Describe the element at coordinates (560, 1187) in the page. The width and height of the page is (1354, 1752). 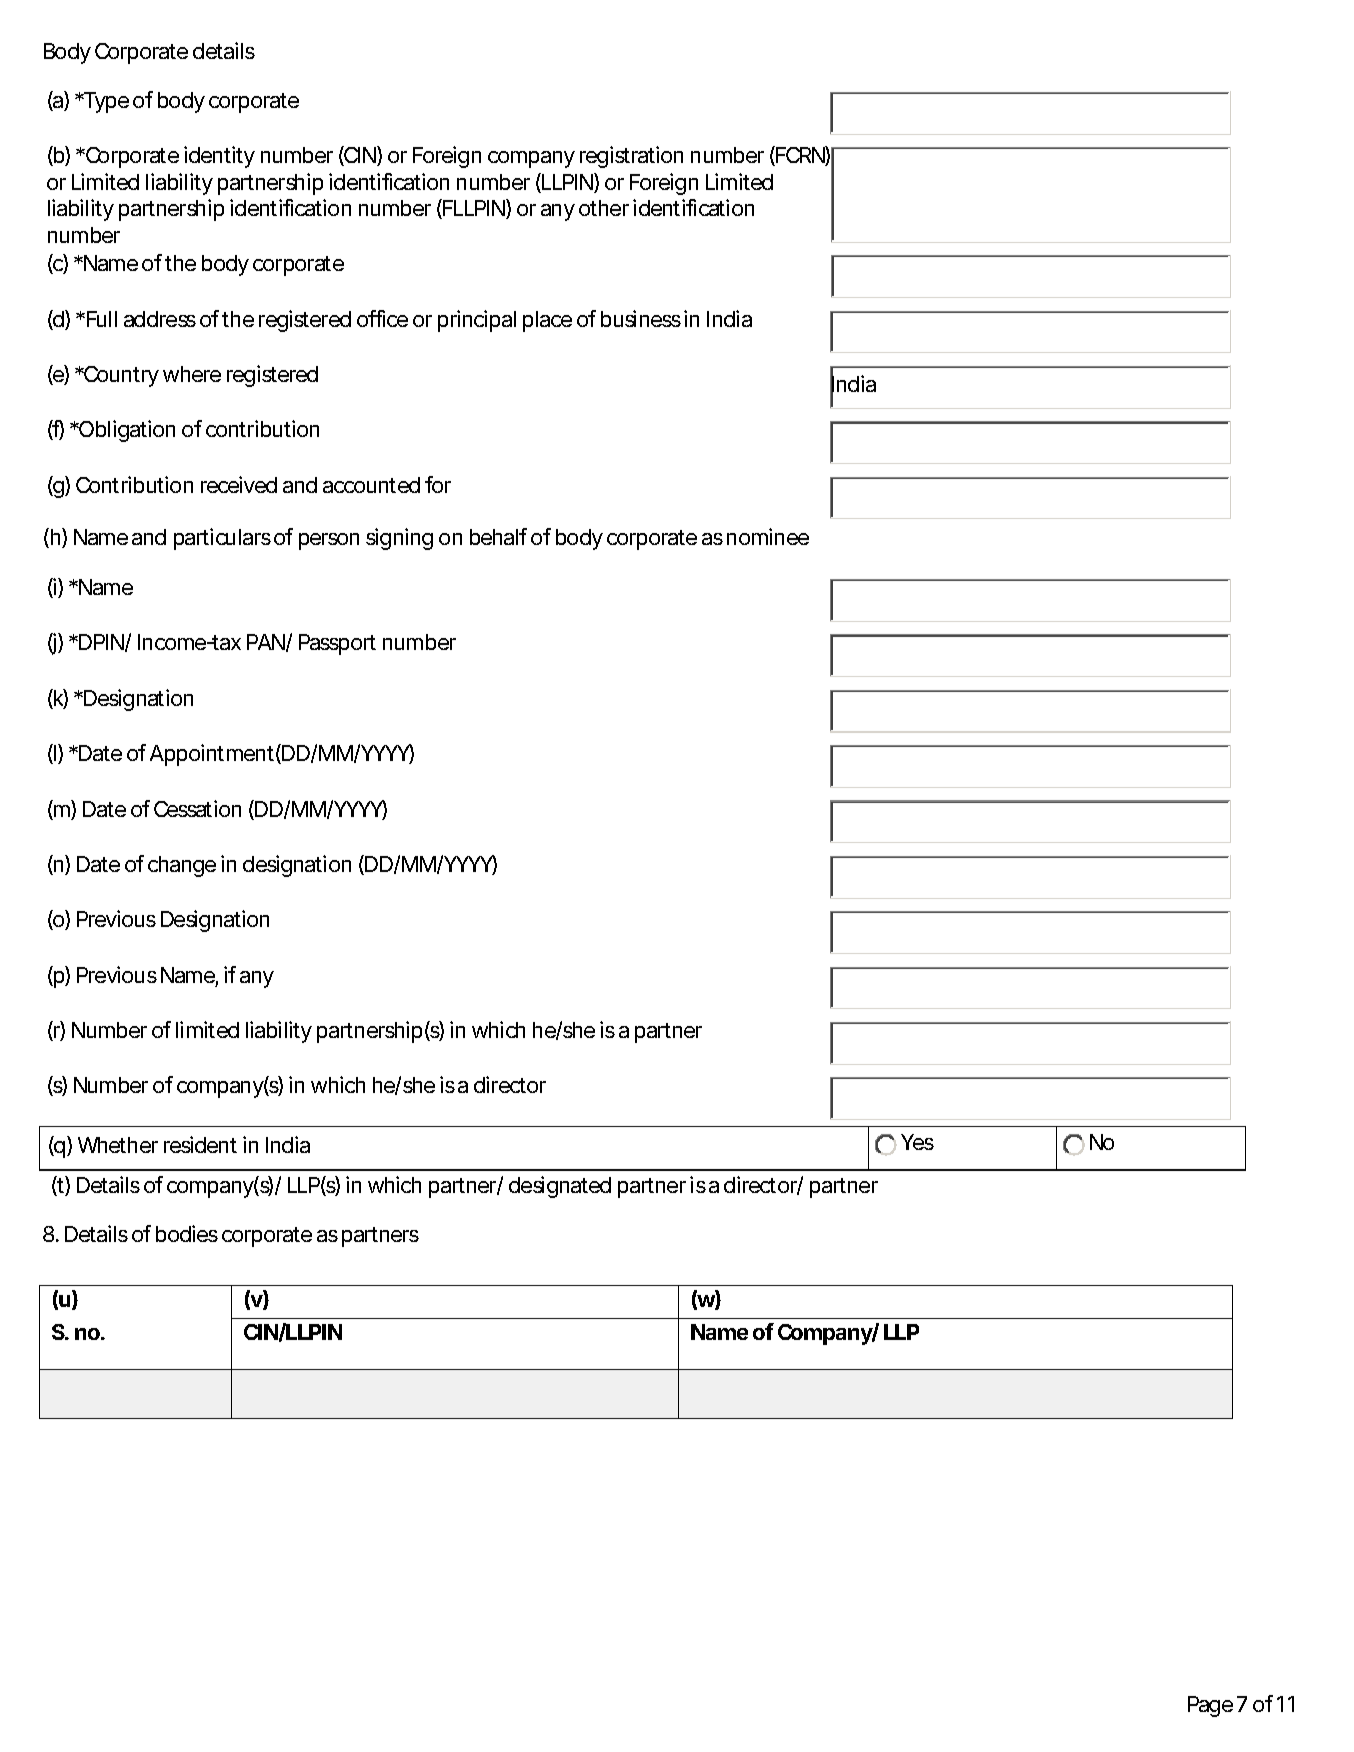
I see `designated` at that location.
